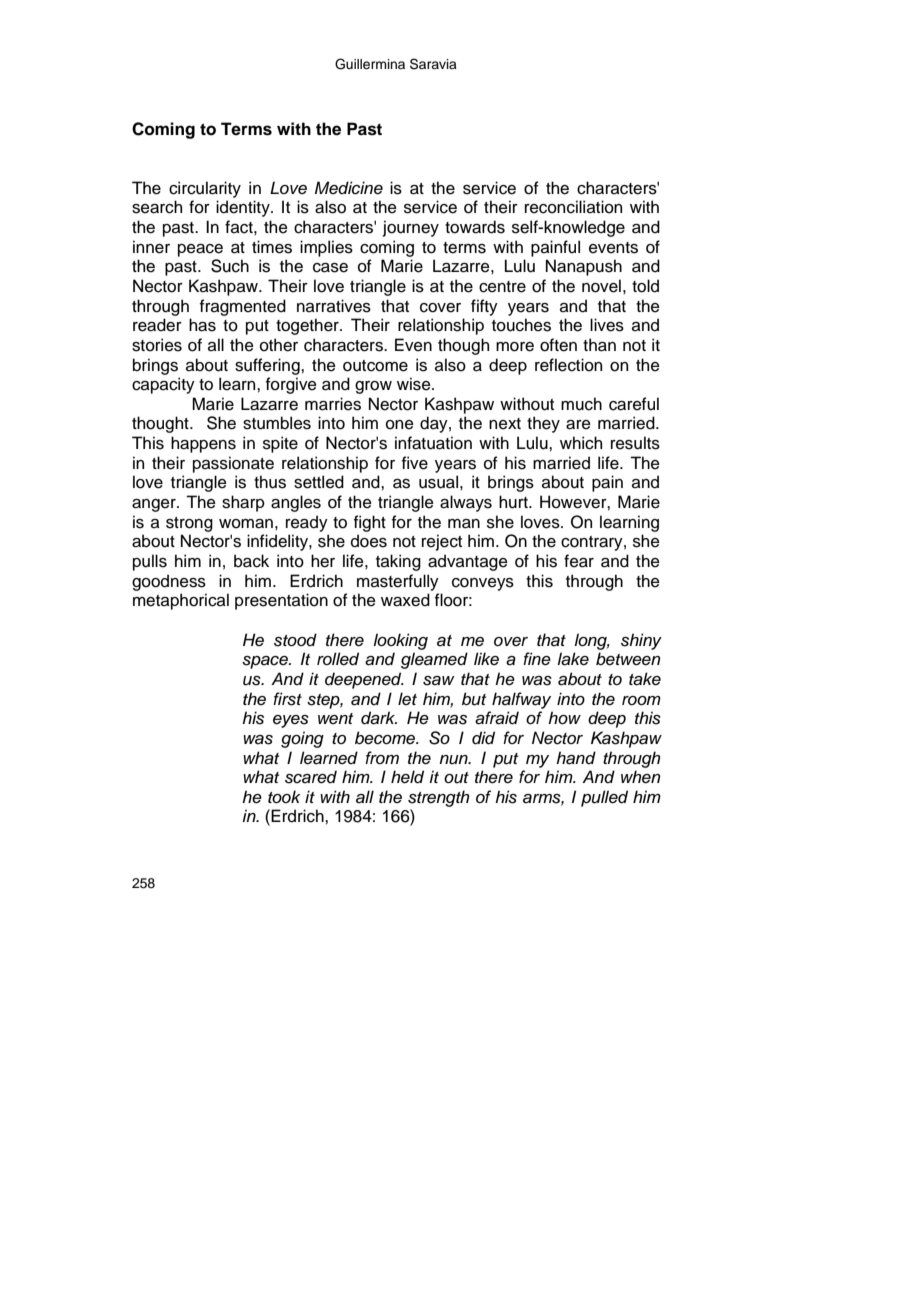  I want to click on circularity, so click(205, 189).
